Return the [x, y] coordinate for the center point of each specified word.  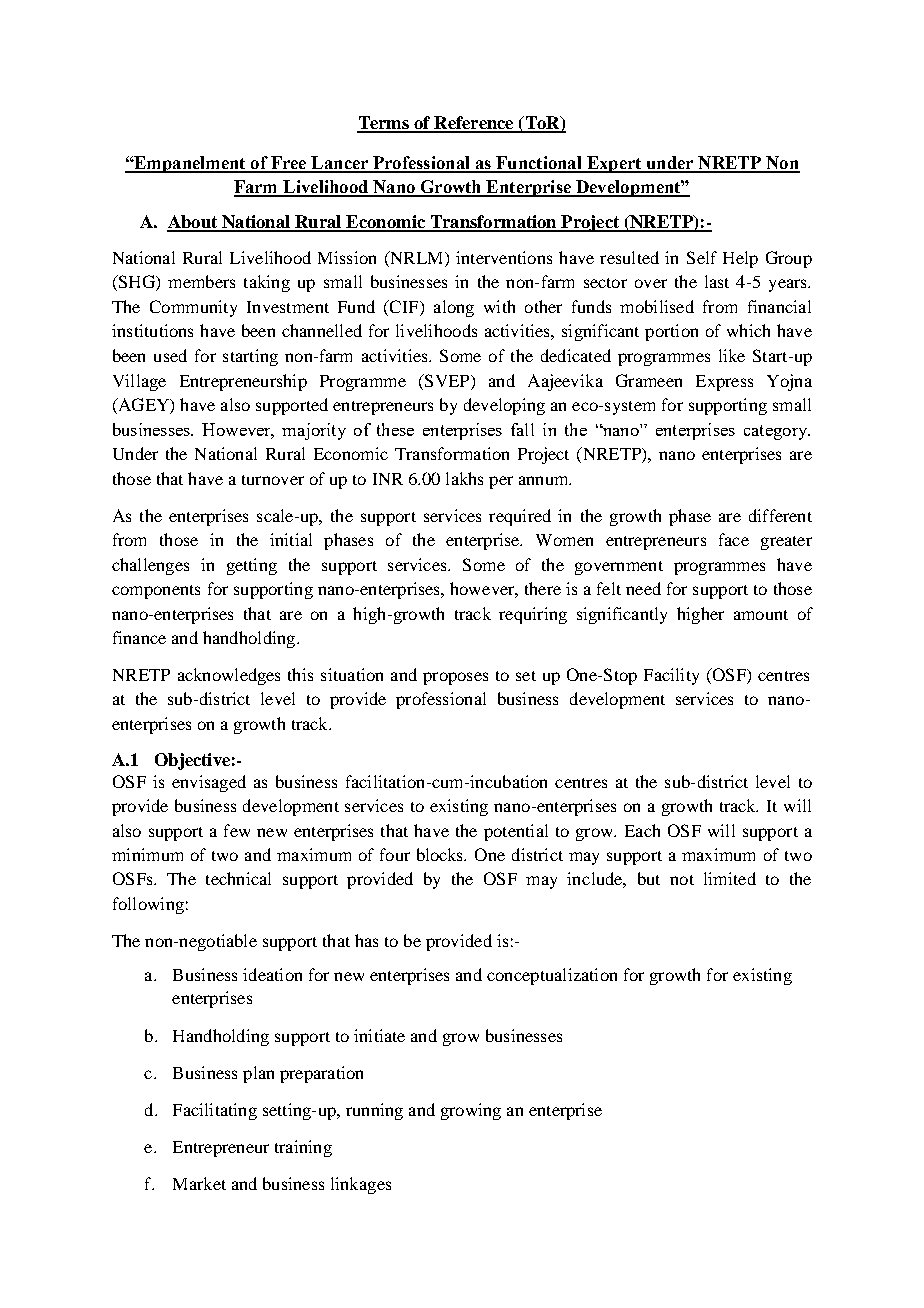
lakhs [464, 478]
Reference [474, 124]
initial [291, 539]
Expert [614, 164]
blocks [441, 854]
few [237, 830]
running [374, 1111]
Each [642, 830]
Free [289, 164]
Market [199, 1183]
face [734, 539]
